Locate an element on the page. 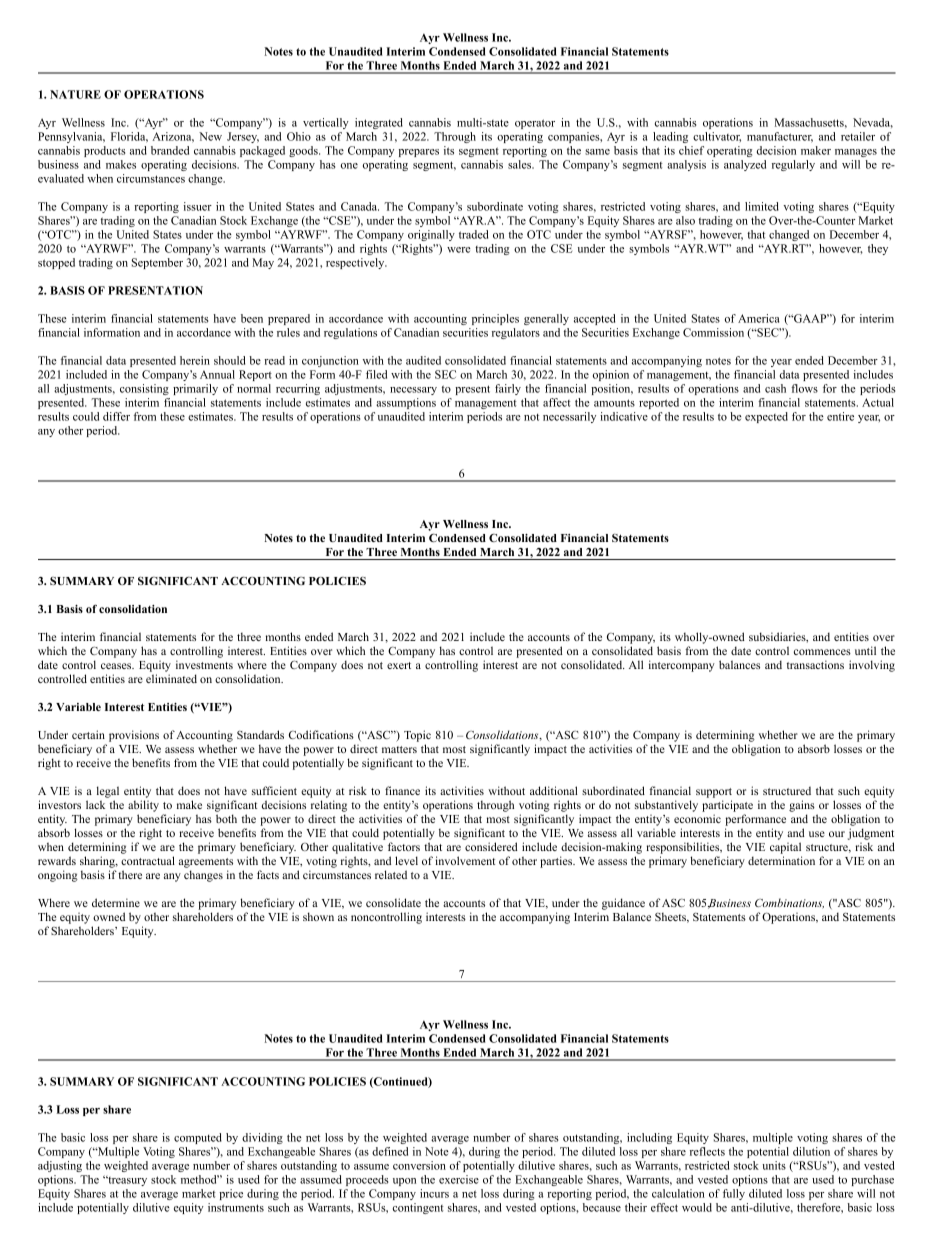 This document has height=1233, width=952. exercise is located at coordinates (459, 1179).
